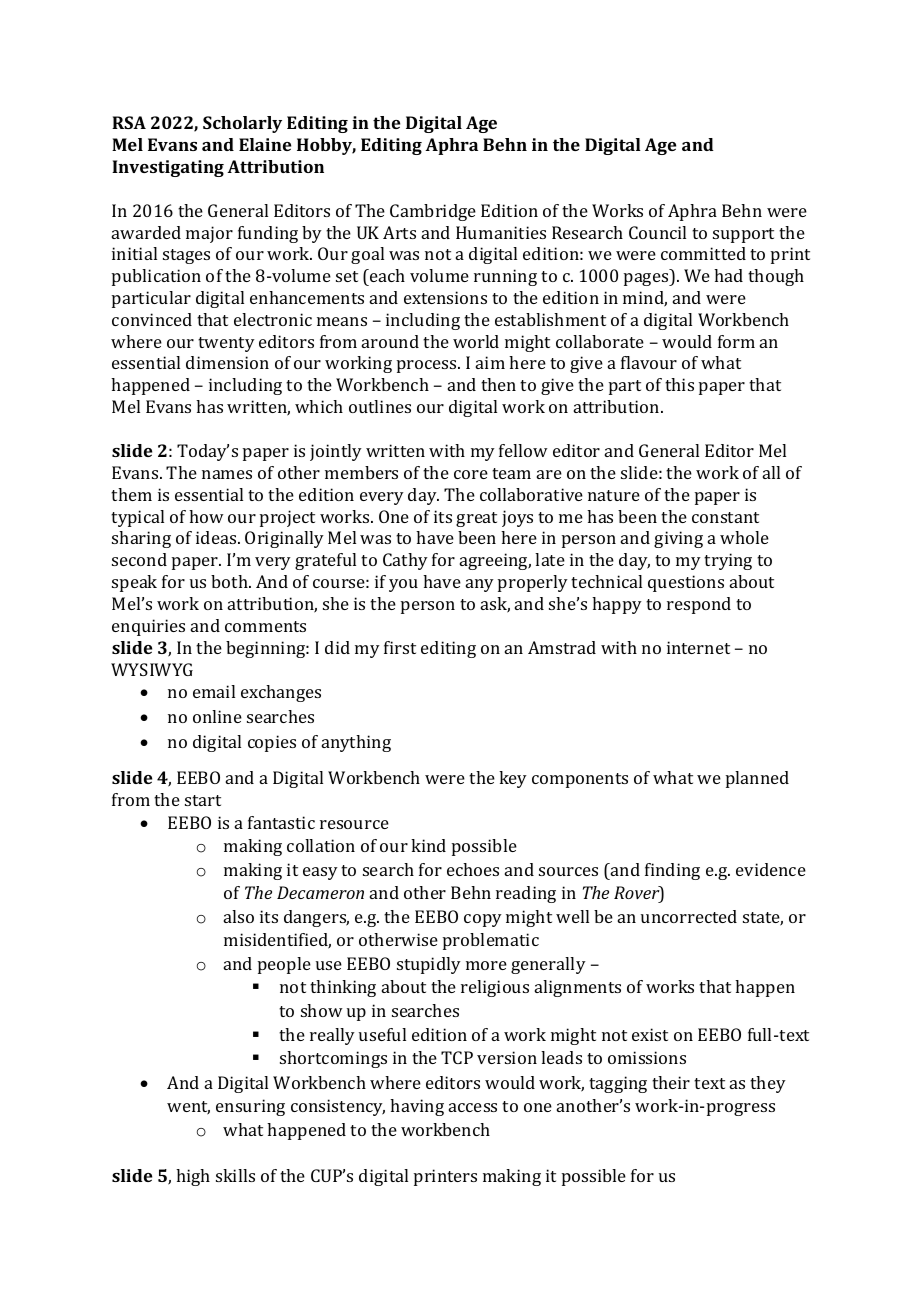 This page has height=1308, width=924. I want to click on their, so click(671, 1082).
